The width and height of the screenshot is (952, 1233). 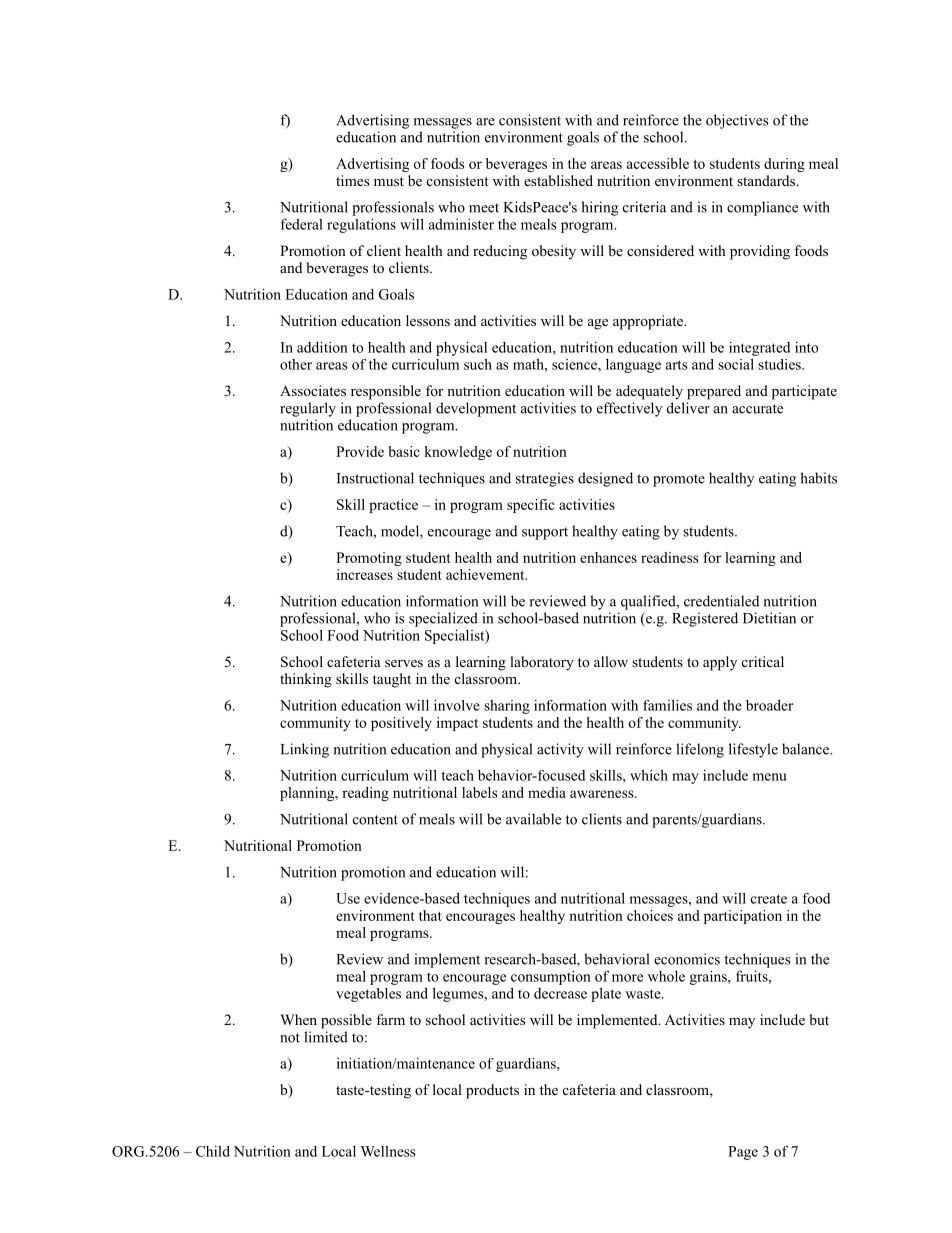 What do you see at coordinates (737, 121) in the screenshot?
I see `objectives` at bounding box center [737, 121].
